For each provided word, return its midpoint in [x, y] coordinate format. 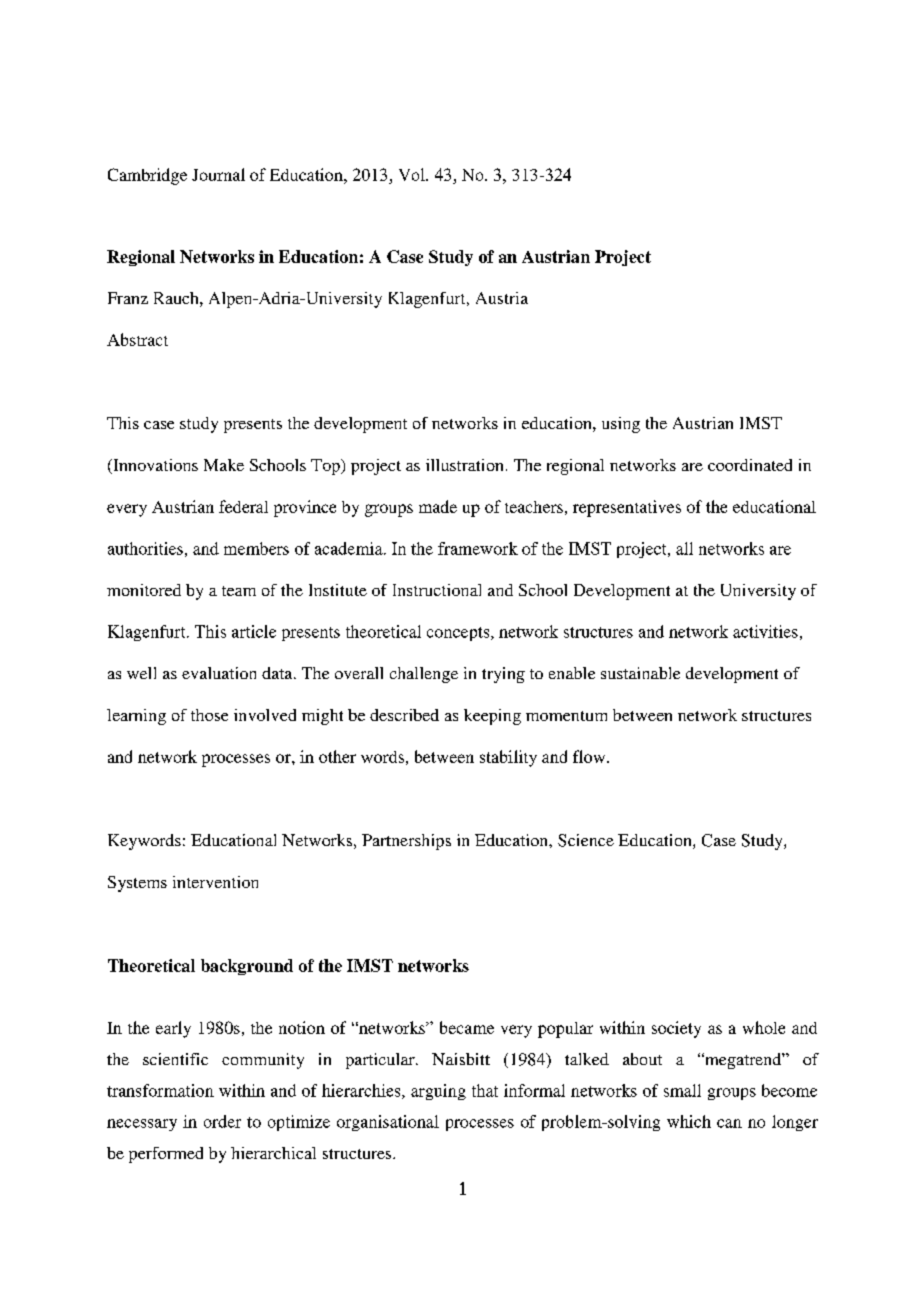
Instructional [437, 590]
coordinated [750, 465]
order [222, 1121]
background [247, 967]
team [239, 591]
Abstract [137, 339]
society [676, 1029]
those [209, 715]
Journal [218, 174]
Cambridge [147, 176]
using [621, 425]
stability [508, 758]
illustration [464, 465]
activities [765, 631]
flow [590, 756]
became [467, 1027]
